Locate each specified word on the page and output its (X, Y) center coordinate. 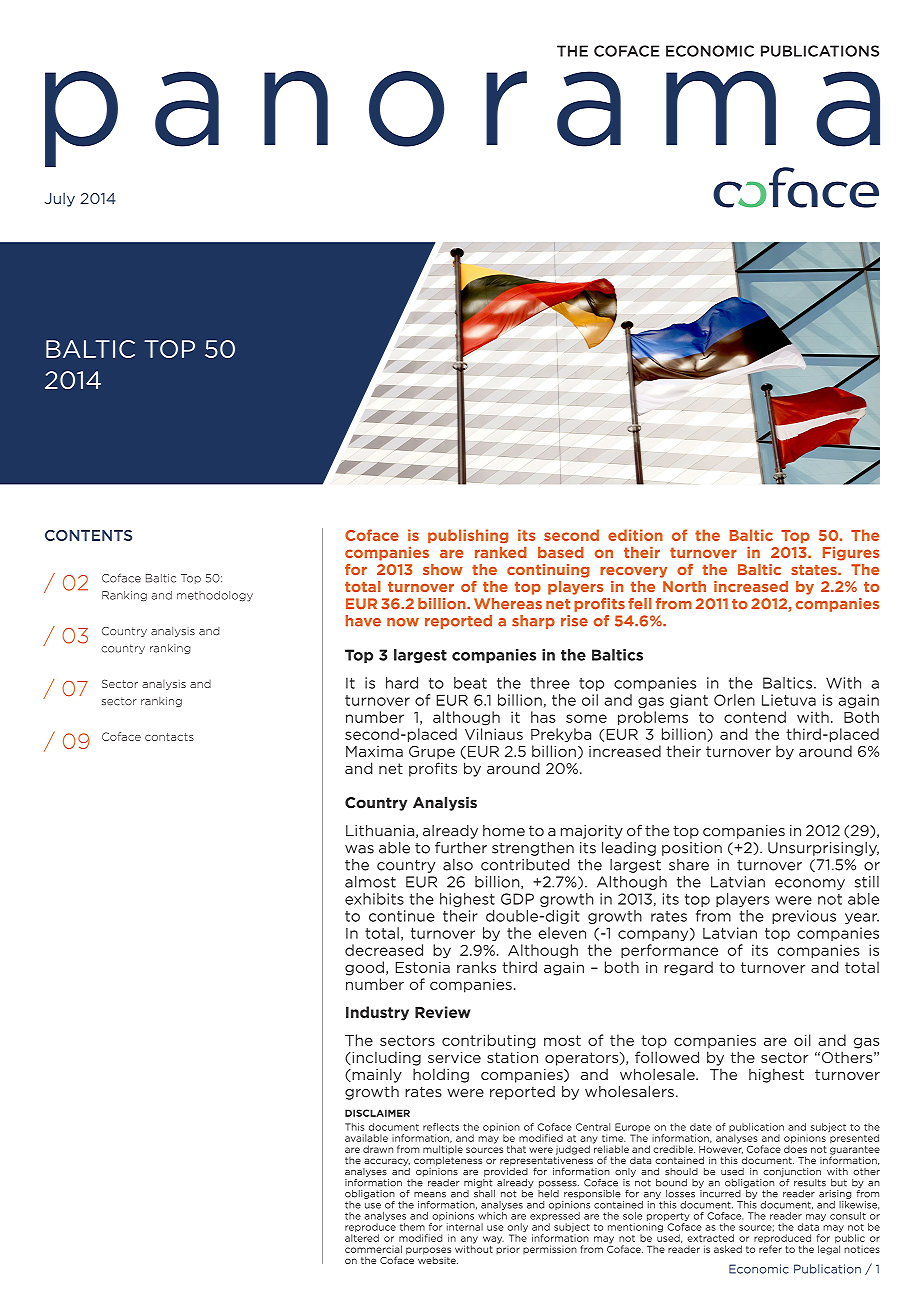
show (443, 569)
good (364, 968)
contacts (169, 737)
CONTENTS (88, 535)
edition (635, 535)
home (504, 831)
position (692, 849)
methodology (215, 596)
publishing (468, 536)
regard (688, 968)
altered (362, 1238)
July (59, 199)
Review (442, 1012)
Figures (851, 554)
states (815, 570)
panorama (462, 120)
